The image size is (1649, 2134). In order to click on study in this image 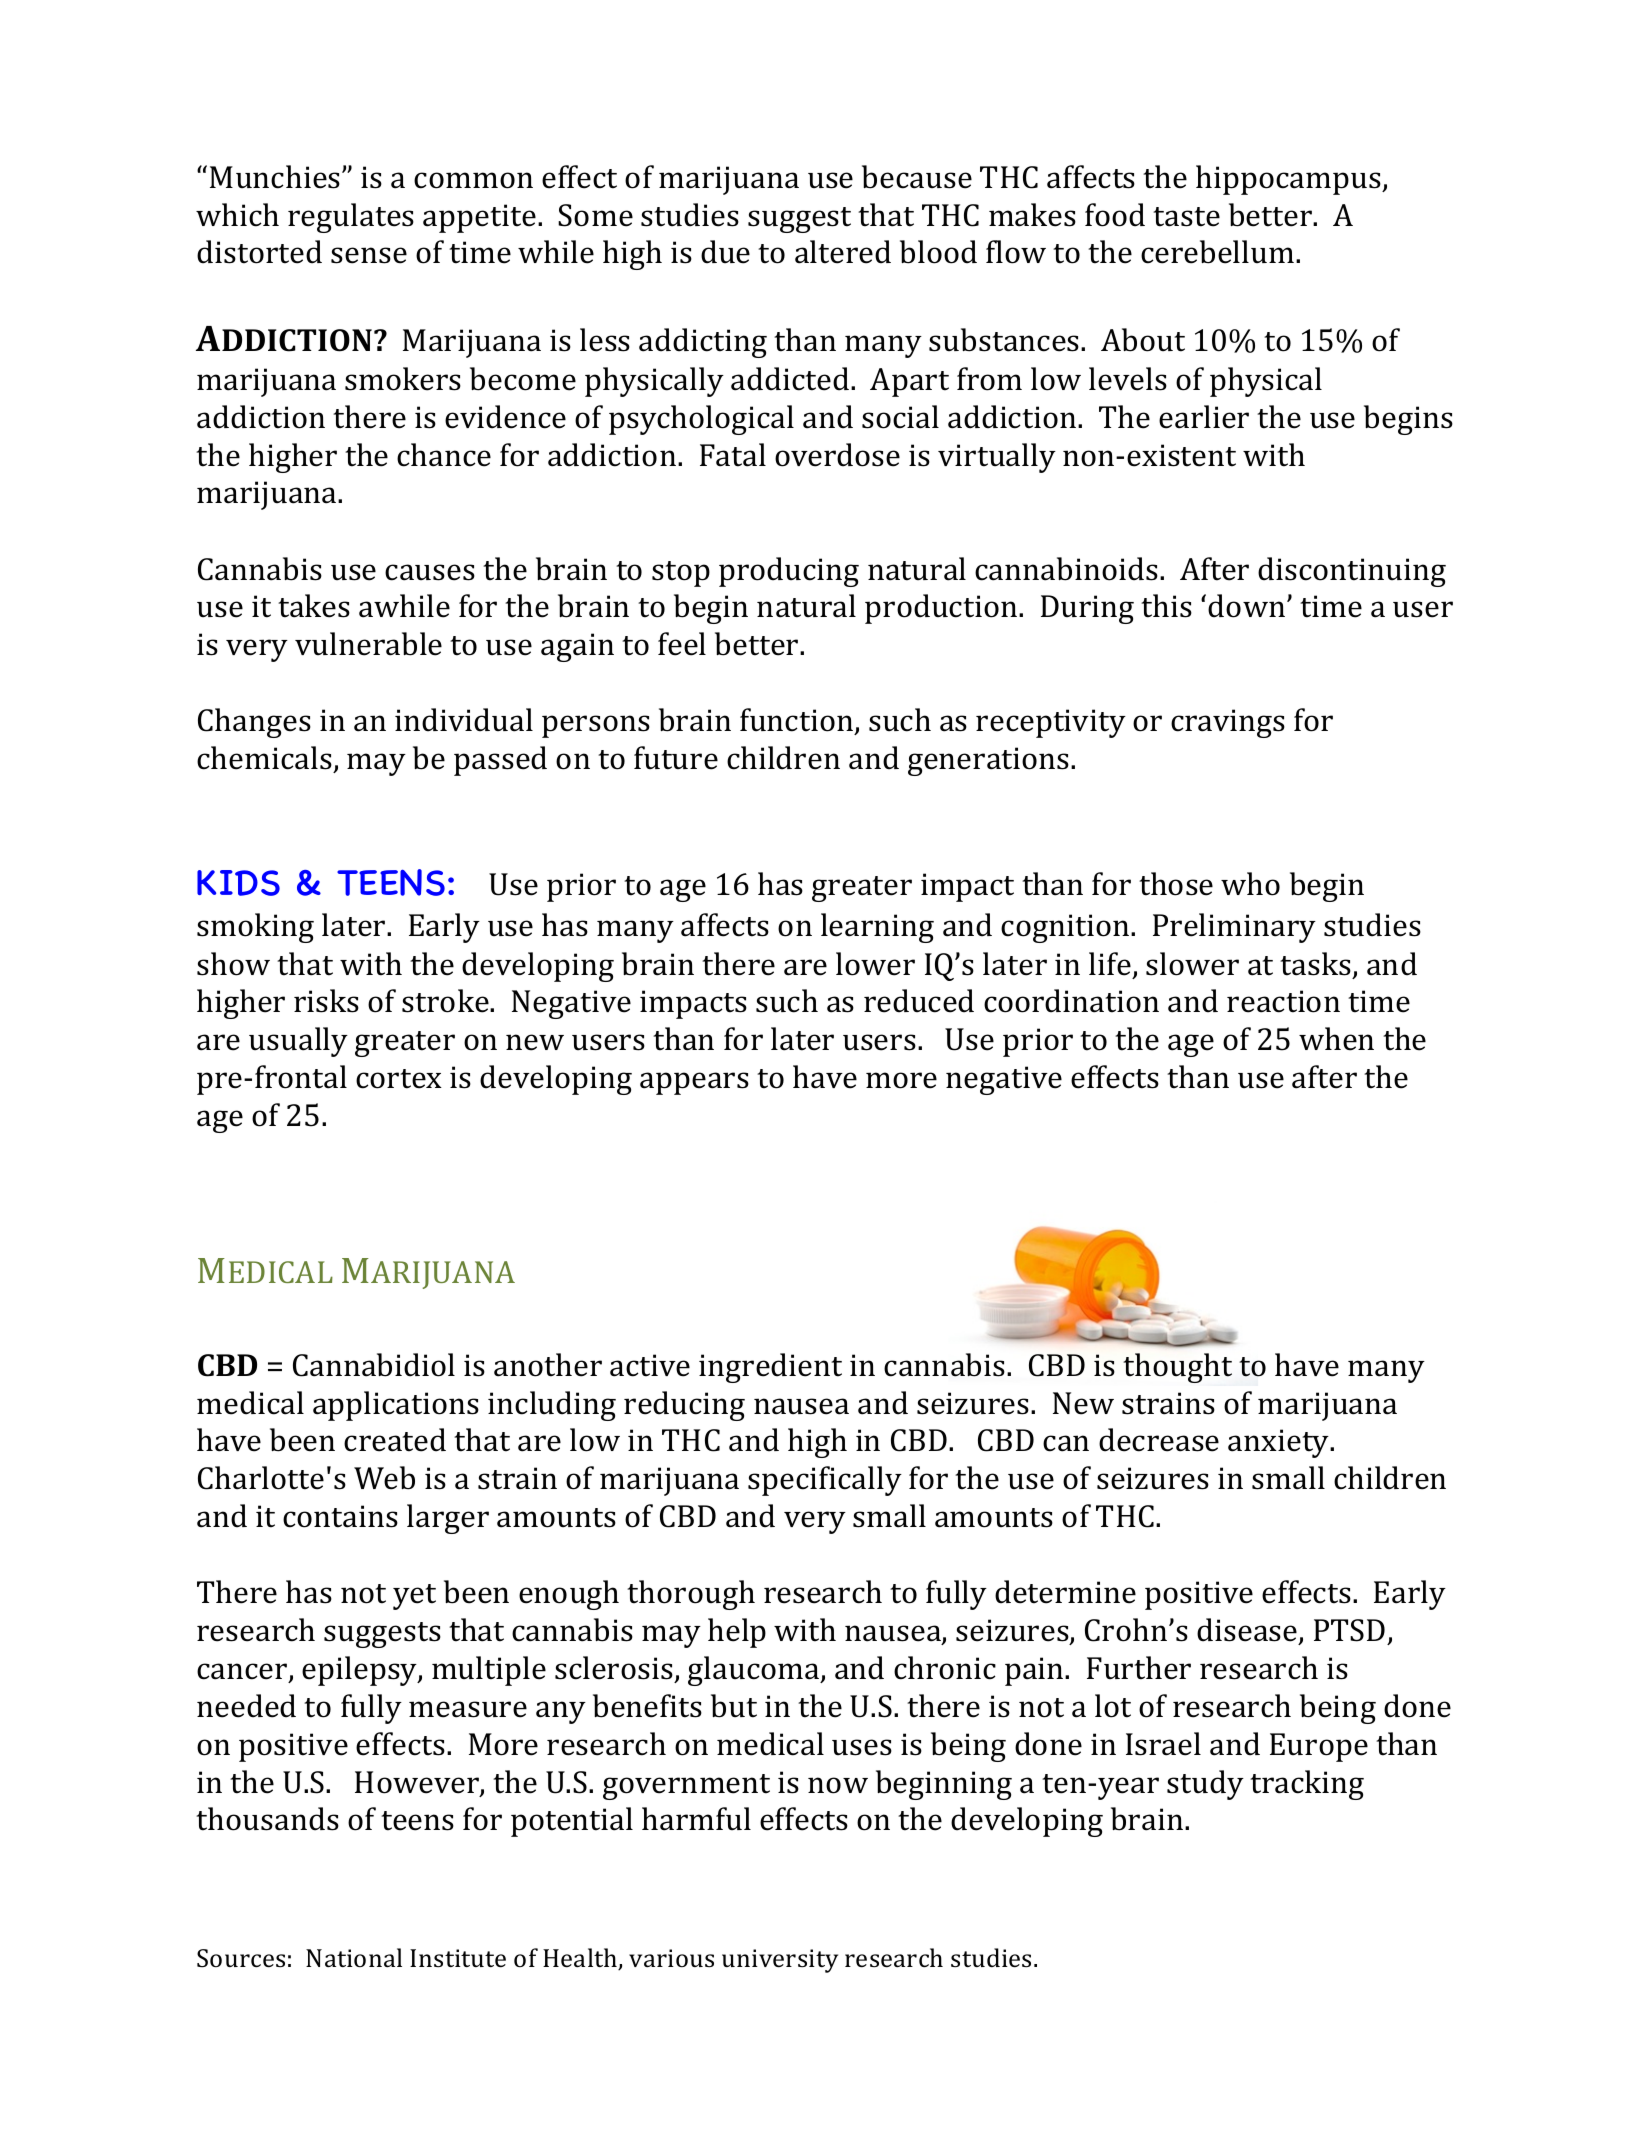, I will do `click(1205, 1785)`.
